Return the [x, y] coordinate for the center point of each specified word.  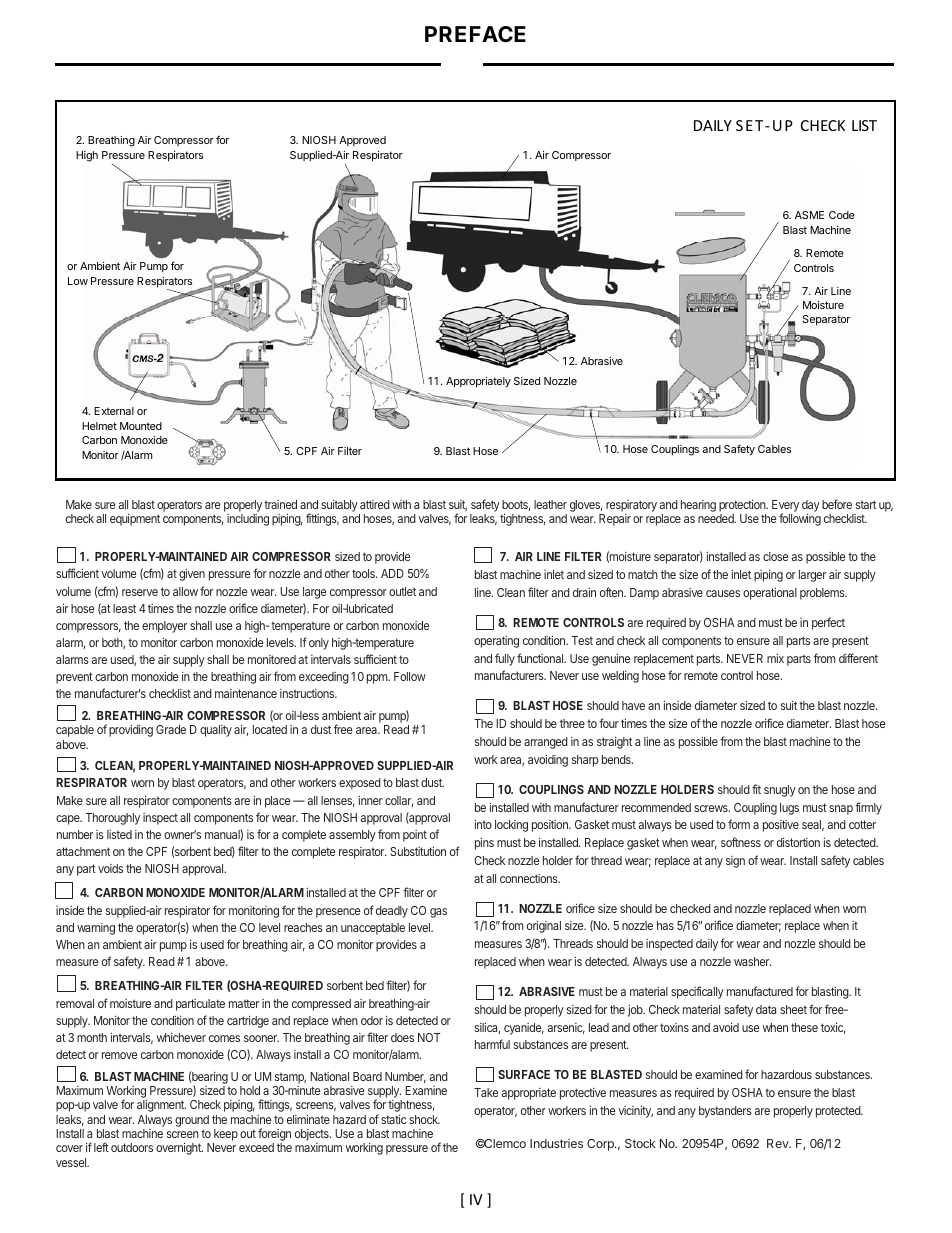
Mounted [141, 426]
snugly [780, 791]
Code [842, 215]
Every [785, 507]
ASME [809, 215]
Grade [171, 729]
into [483, 824]
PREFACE [475, 34]
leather [550, 504]
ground [192, 1121]
